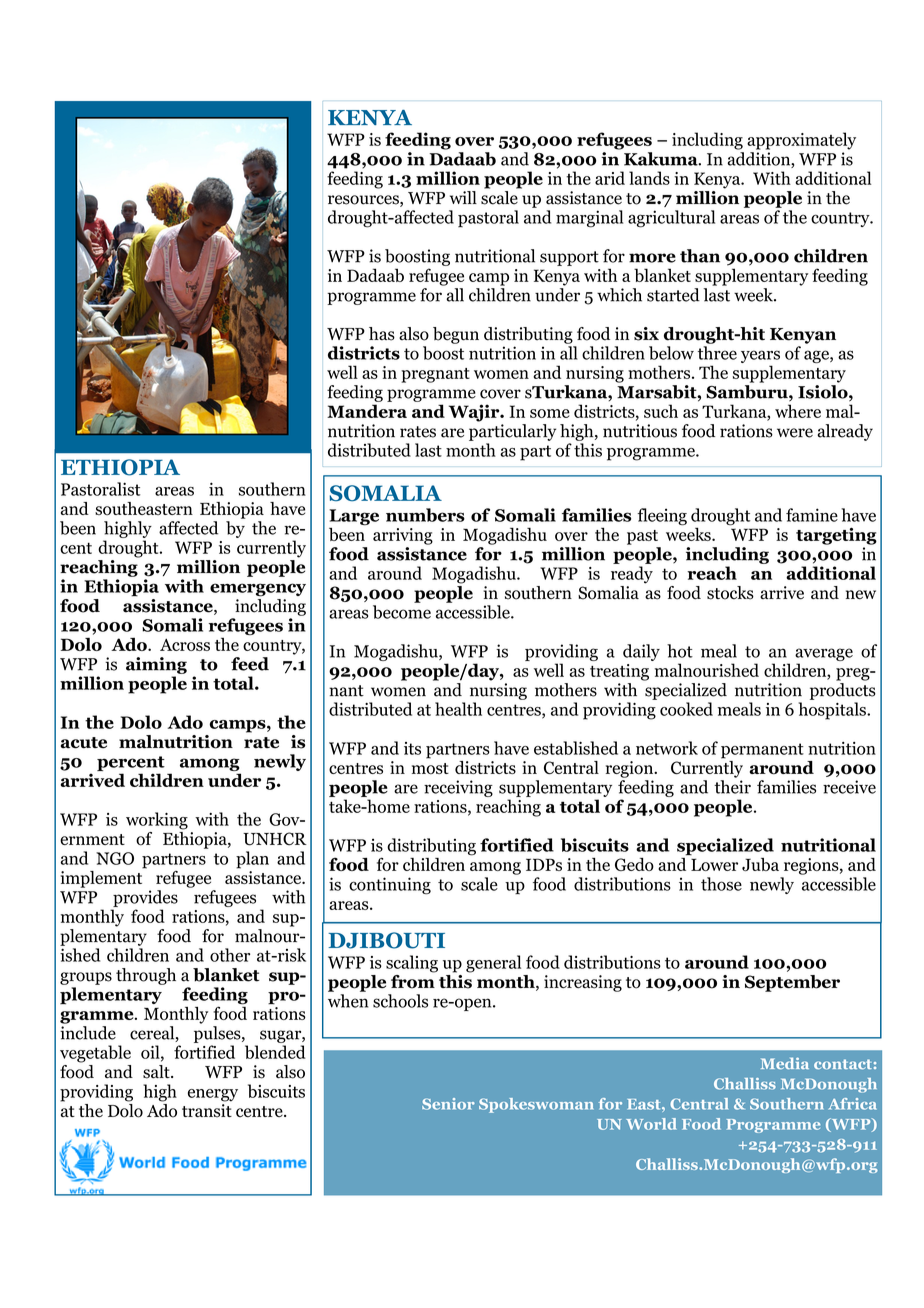 This page has height=1308, width=924. What do you see at coordinates (732, 787) in the page?
I see `their` at bounding box center [732, 787].
